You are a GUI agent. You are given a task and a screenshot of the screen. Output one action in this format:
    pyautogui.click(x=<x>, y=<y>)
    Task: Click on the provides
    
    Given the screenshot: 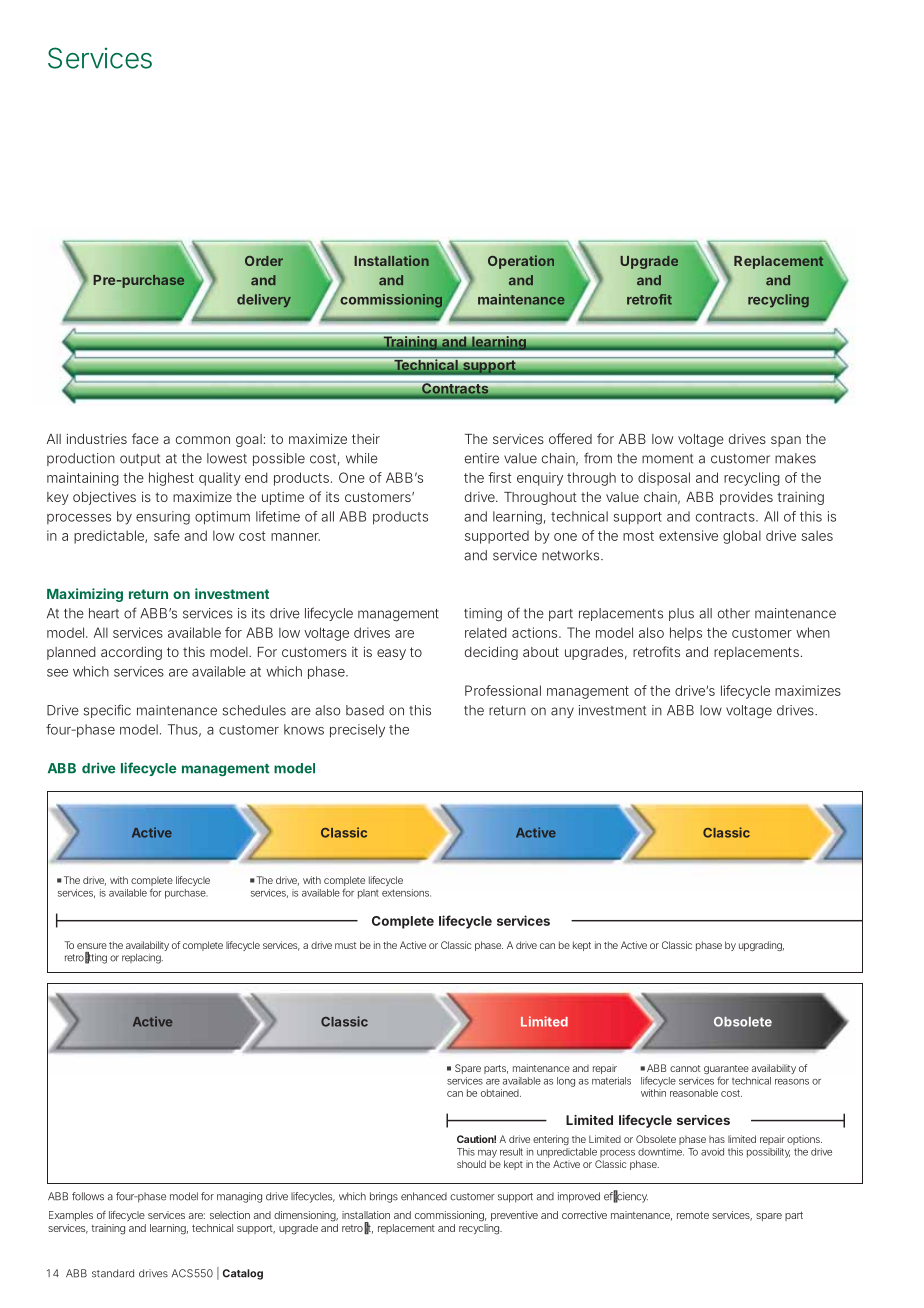 What is the action you would take?
    pyautogui.click(x=746, y=498)
